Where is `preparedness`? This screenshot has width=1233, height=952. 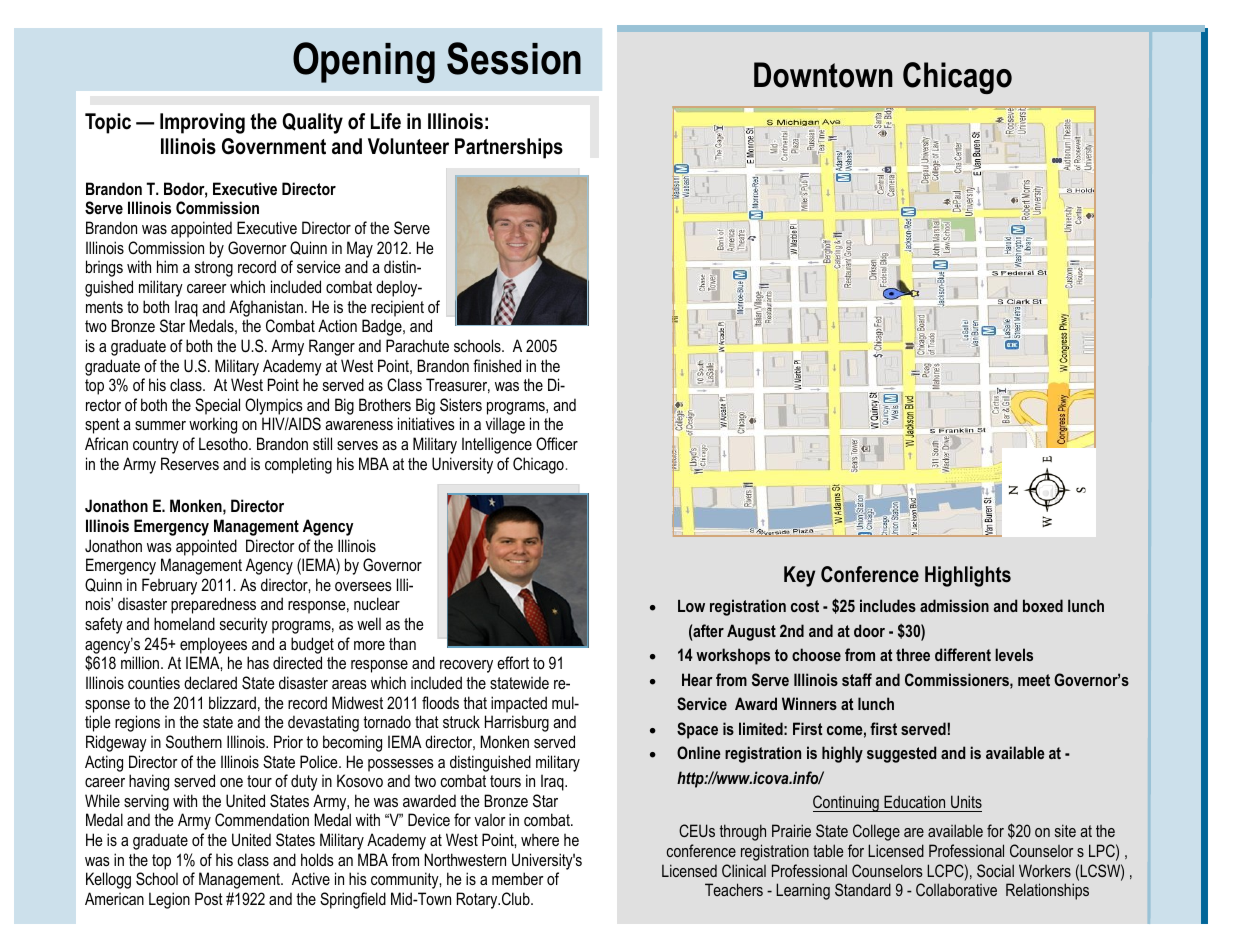 preparedness is located at coordinates (213, 605).
